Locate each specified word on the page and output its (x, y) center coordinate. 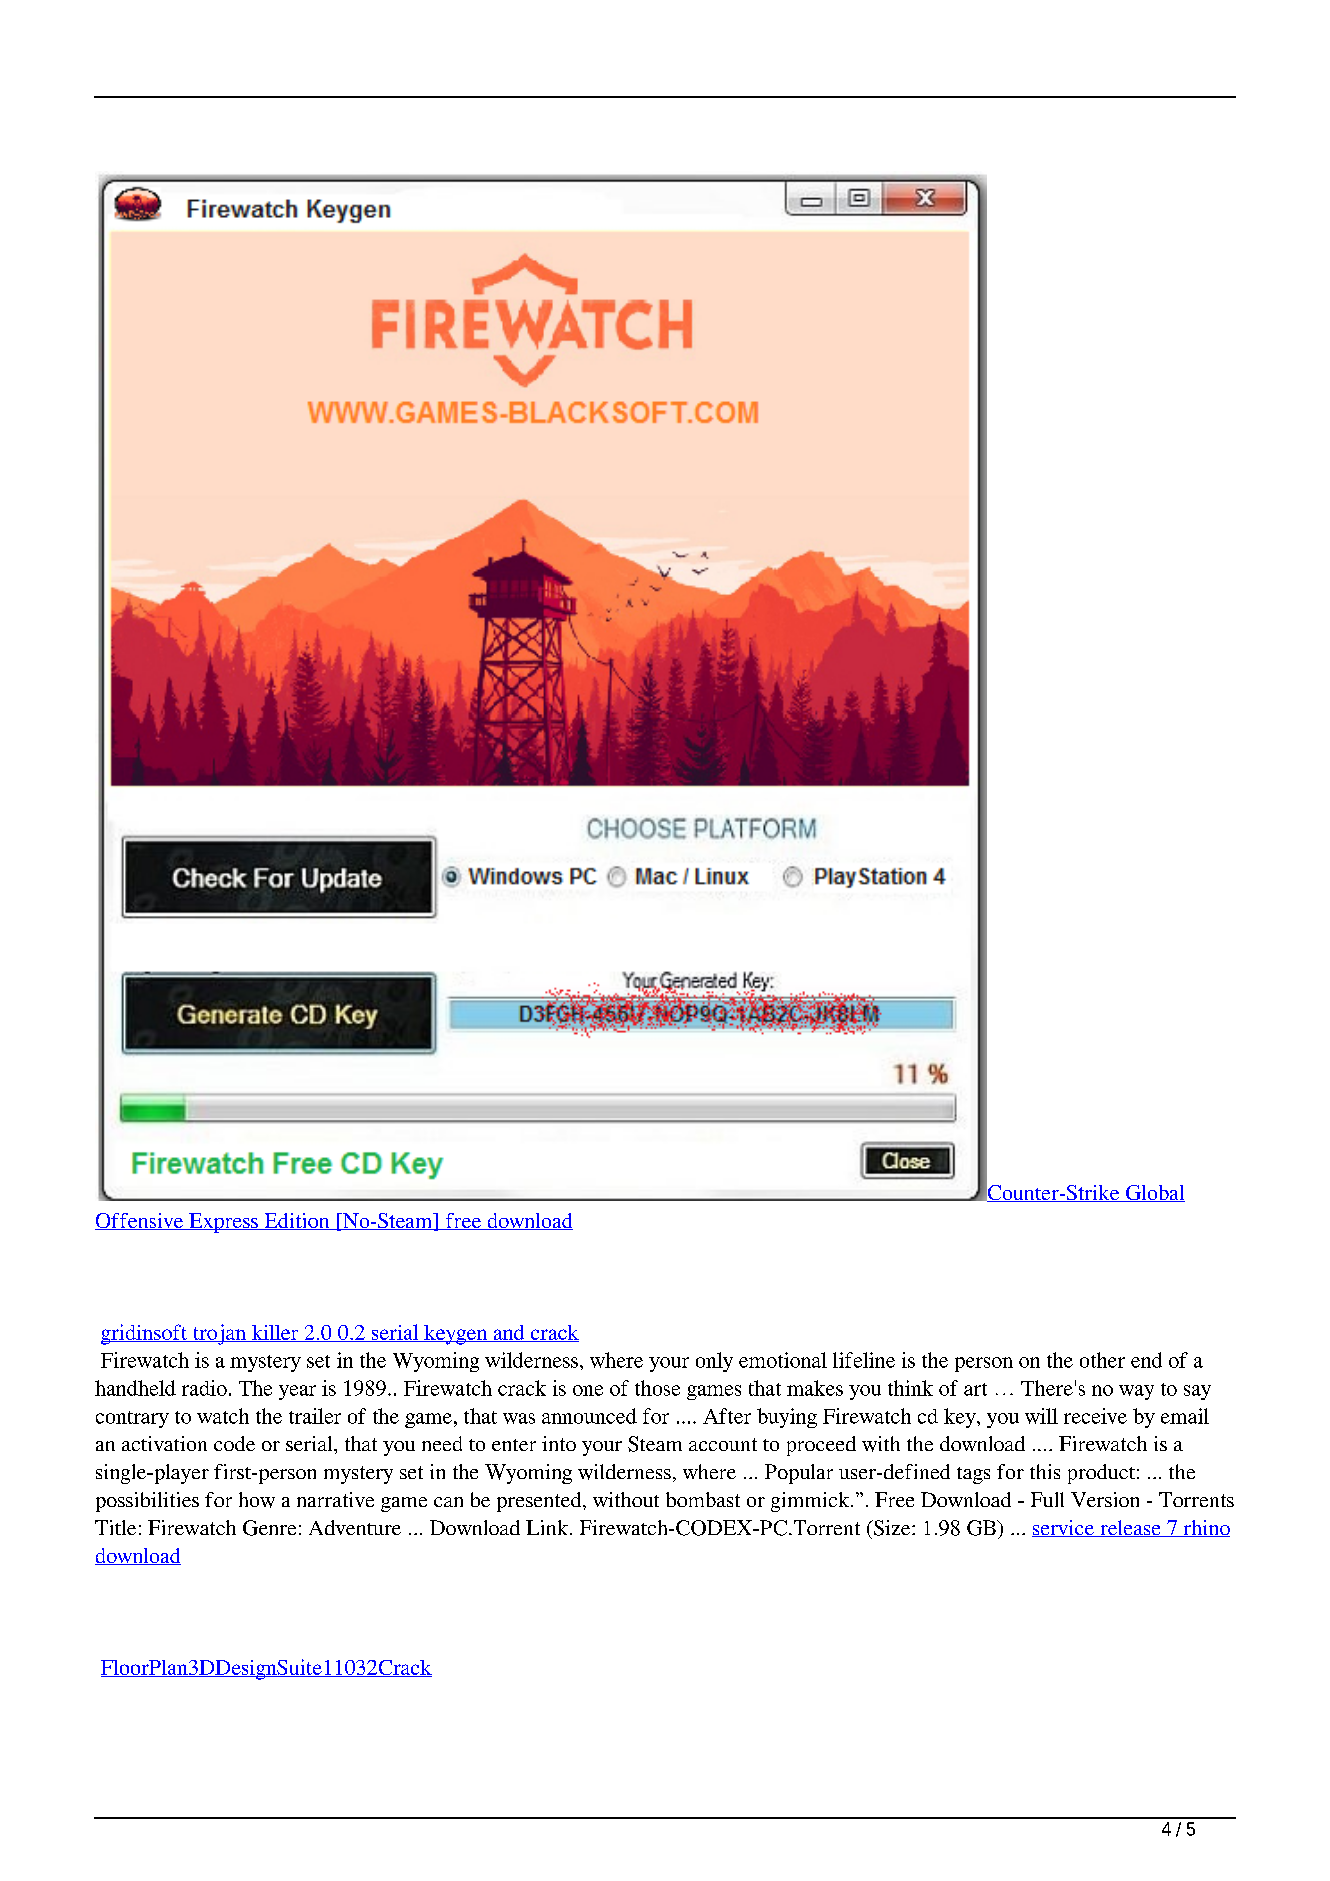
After (727, 1416)
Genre (269, 1528)
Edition (297, 1221)
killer (275, 1333)
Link (547, 1527)
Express (223, 1223)
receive (1095, 1416)
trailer (315, 1416)
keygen (456, 1335)
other (1102, 1360)
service (1064, 1528)
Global (1154, 1193)
